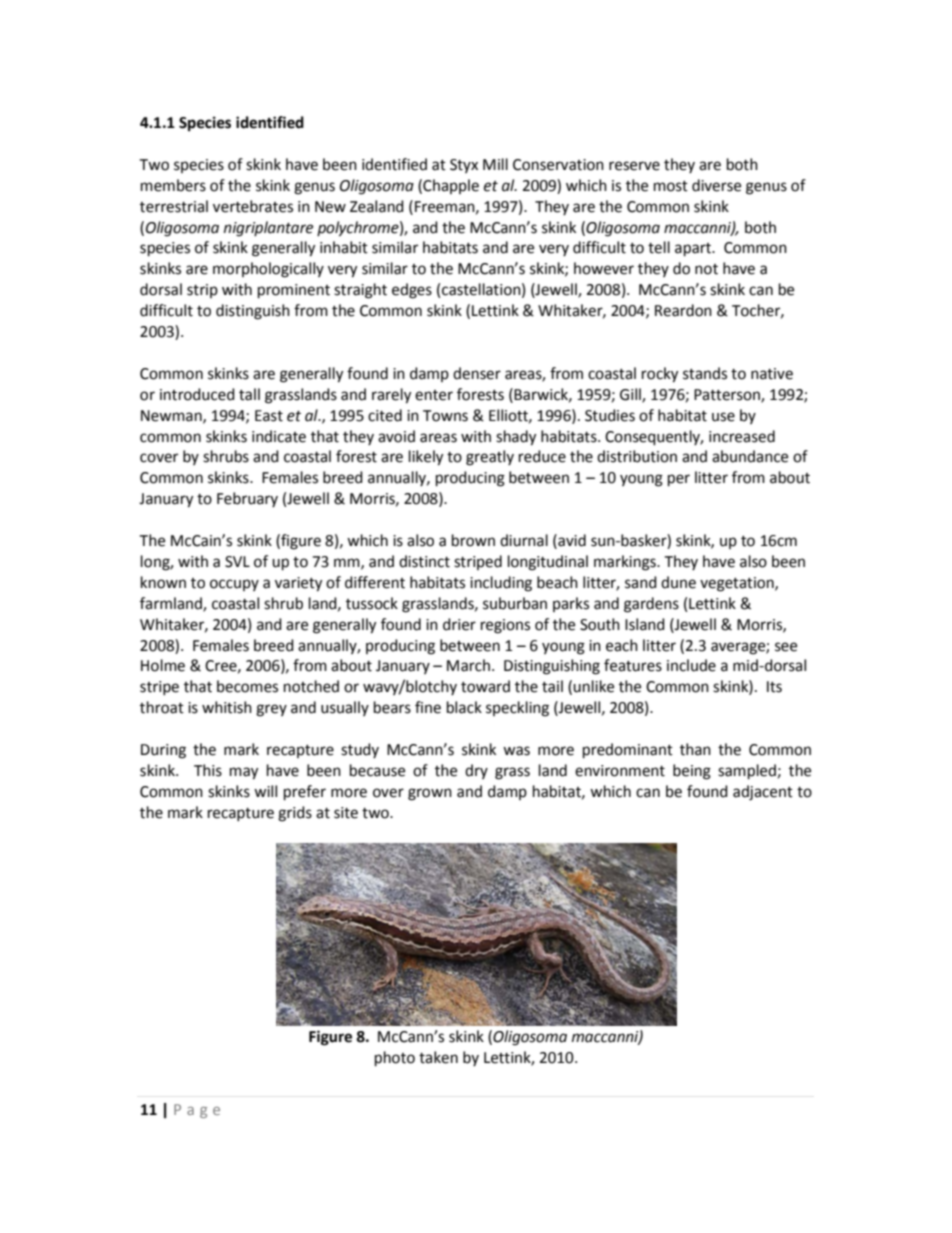 This screenshot has height=1233, width=952. What do you see at coordinates (395, 1059) in the screenshot?
I see `photo` at bounding box center [395, 1059].
